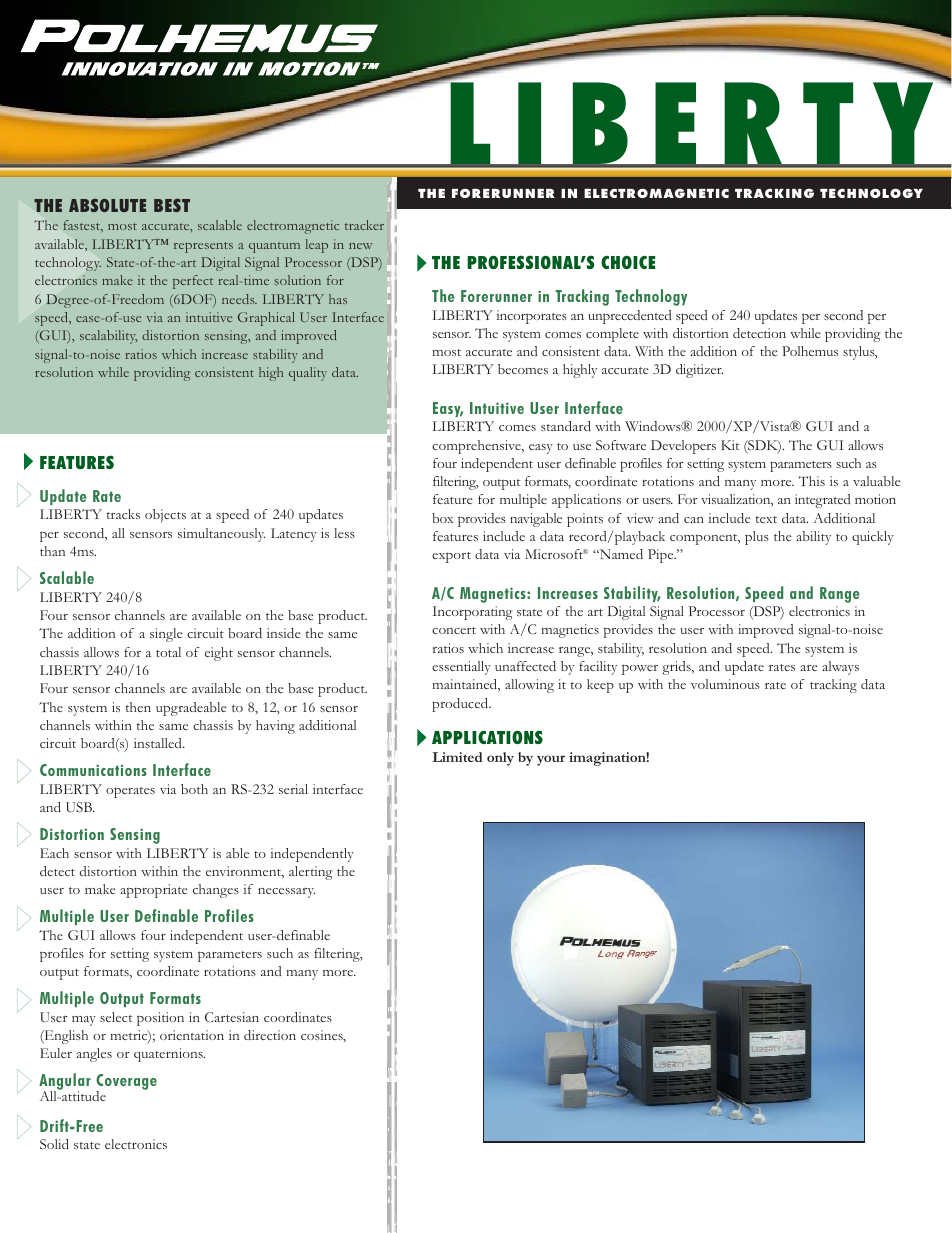 Image resolution: width=952 pixels, height=1233 pixels. What do you see at coordinates (472, 613) in the page?
I see `Incorporating` at bounding box center [472, 613].
